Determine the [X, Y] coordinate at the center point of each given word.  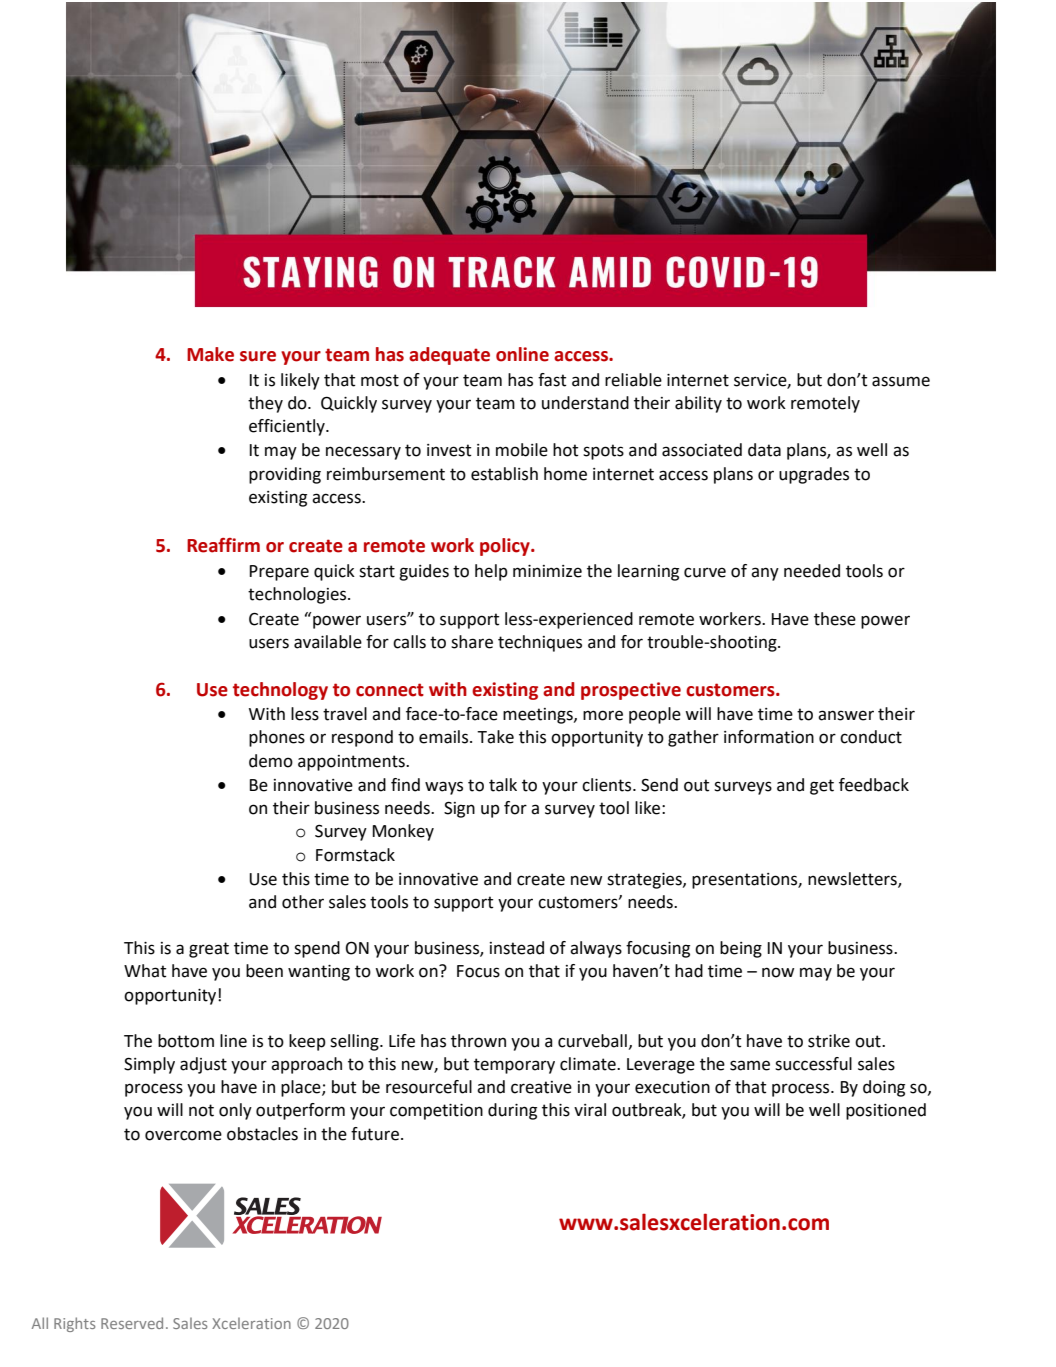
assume [901, 381]
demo [271, 761]
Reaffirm [223, 545]
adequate [449, 356]
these [835, 619]
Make [210, 354]
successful [813, 1064]
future [375, 1134]
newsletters [853, 879]
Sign [459, 809]
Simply [149, 1065]
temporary [514, 1066]
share [472, 642]
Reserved [132, 1323]
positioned [886, 1111]
